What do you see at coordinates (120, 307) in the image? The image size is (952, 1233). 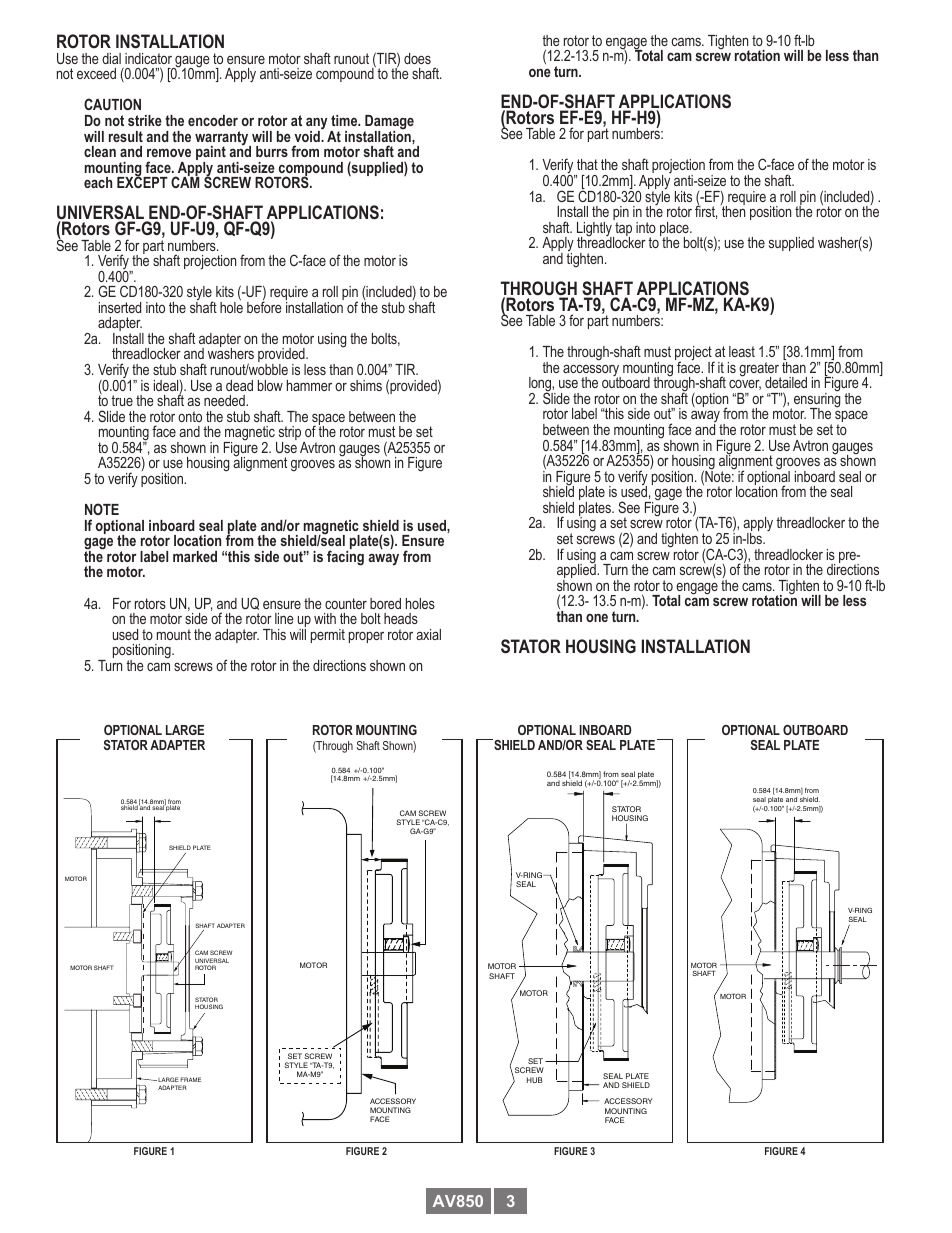 I see `inserted` at bounding box center [120, 307].
